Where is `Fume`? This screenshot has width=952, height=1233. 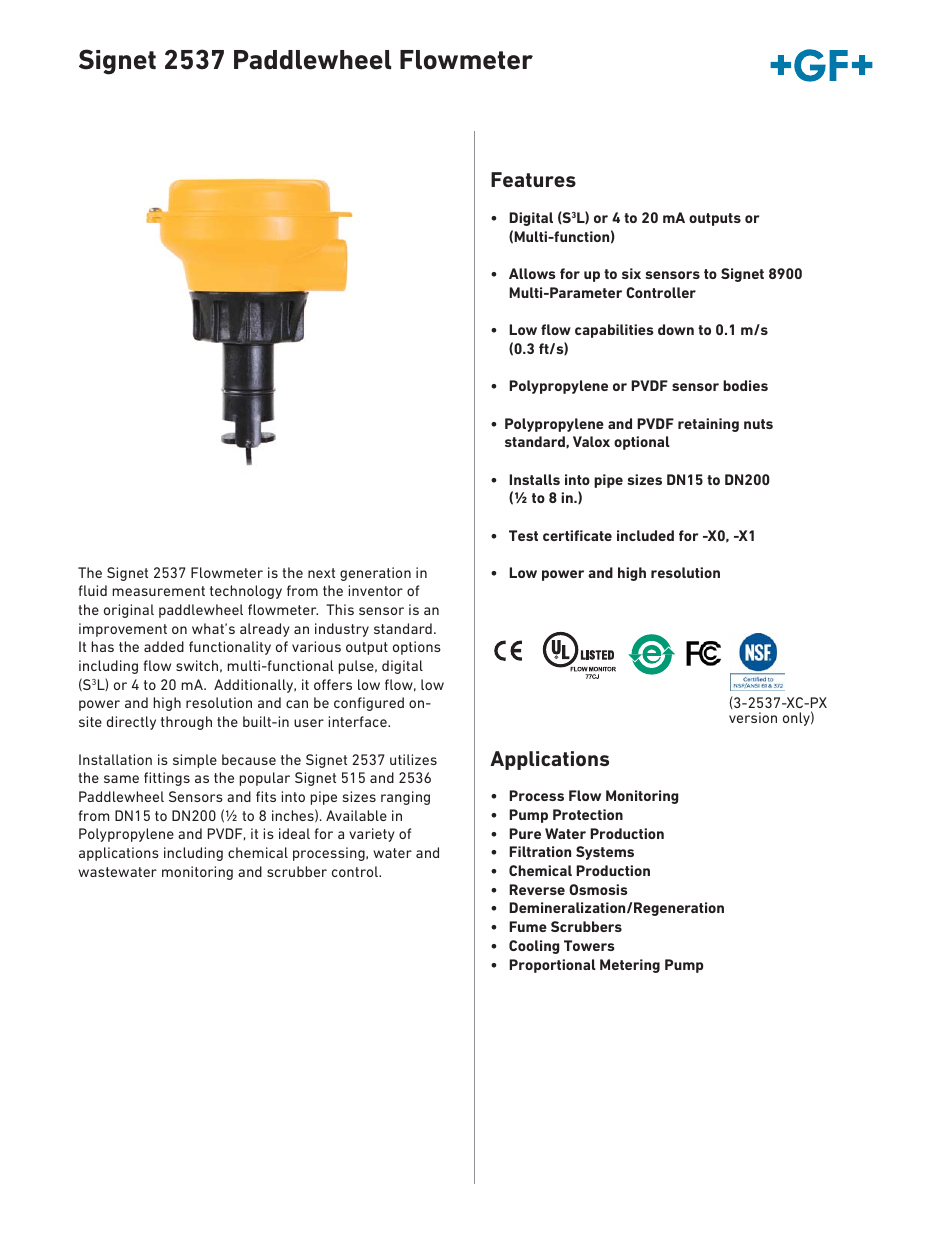
Fume is located at coordinates (528, 926).
